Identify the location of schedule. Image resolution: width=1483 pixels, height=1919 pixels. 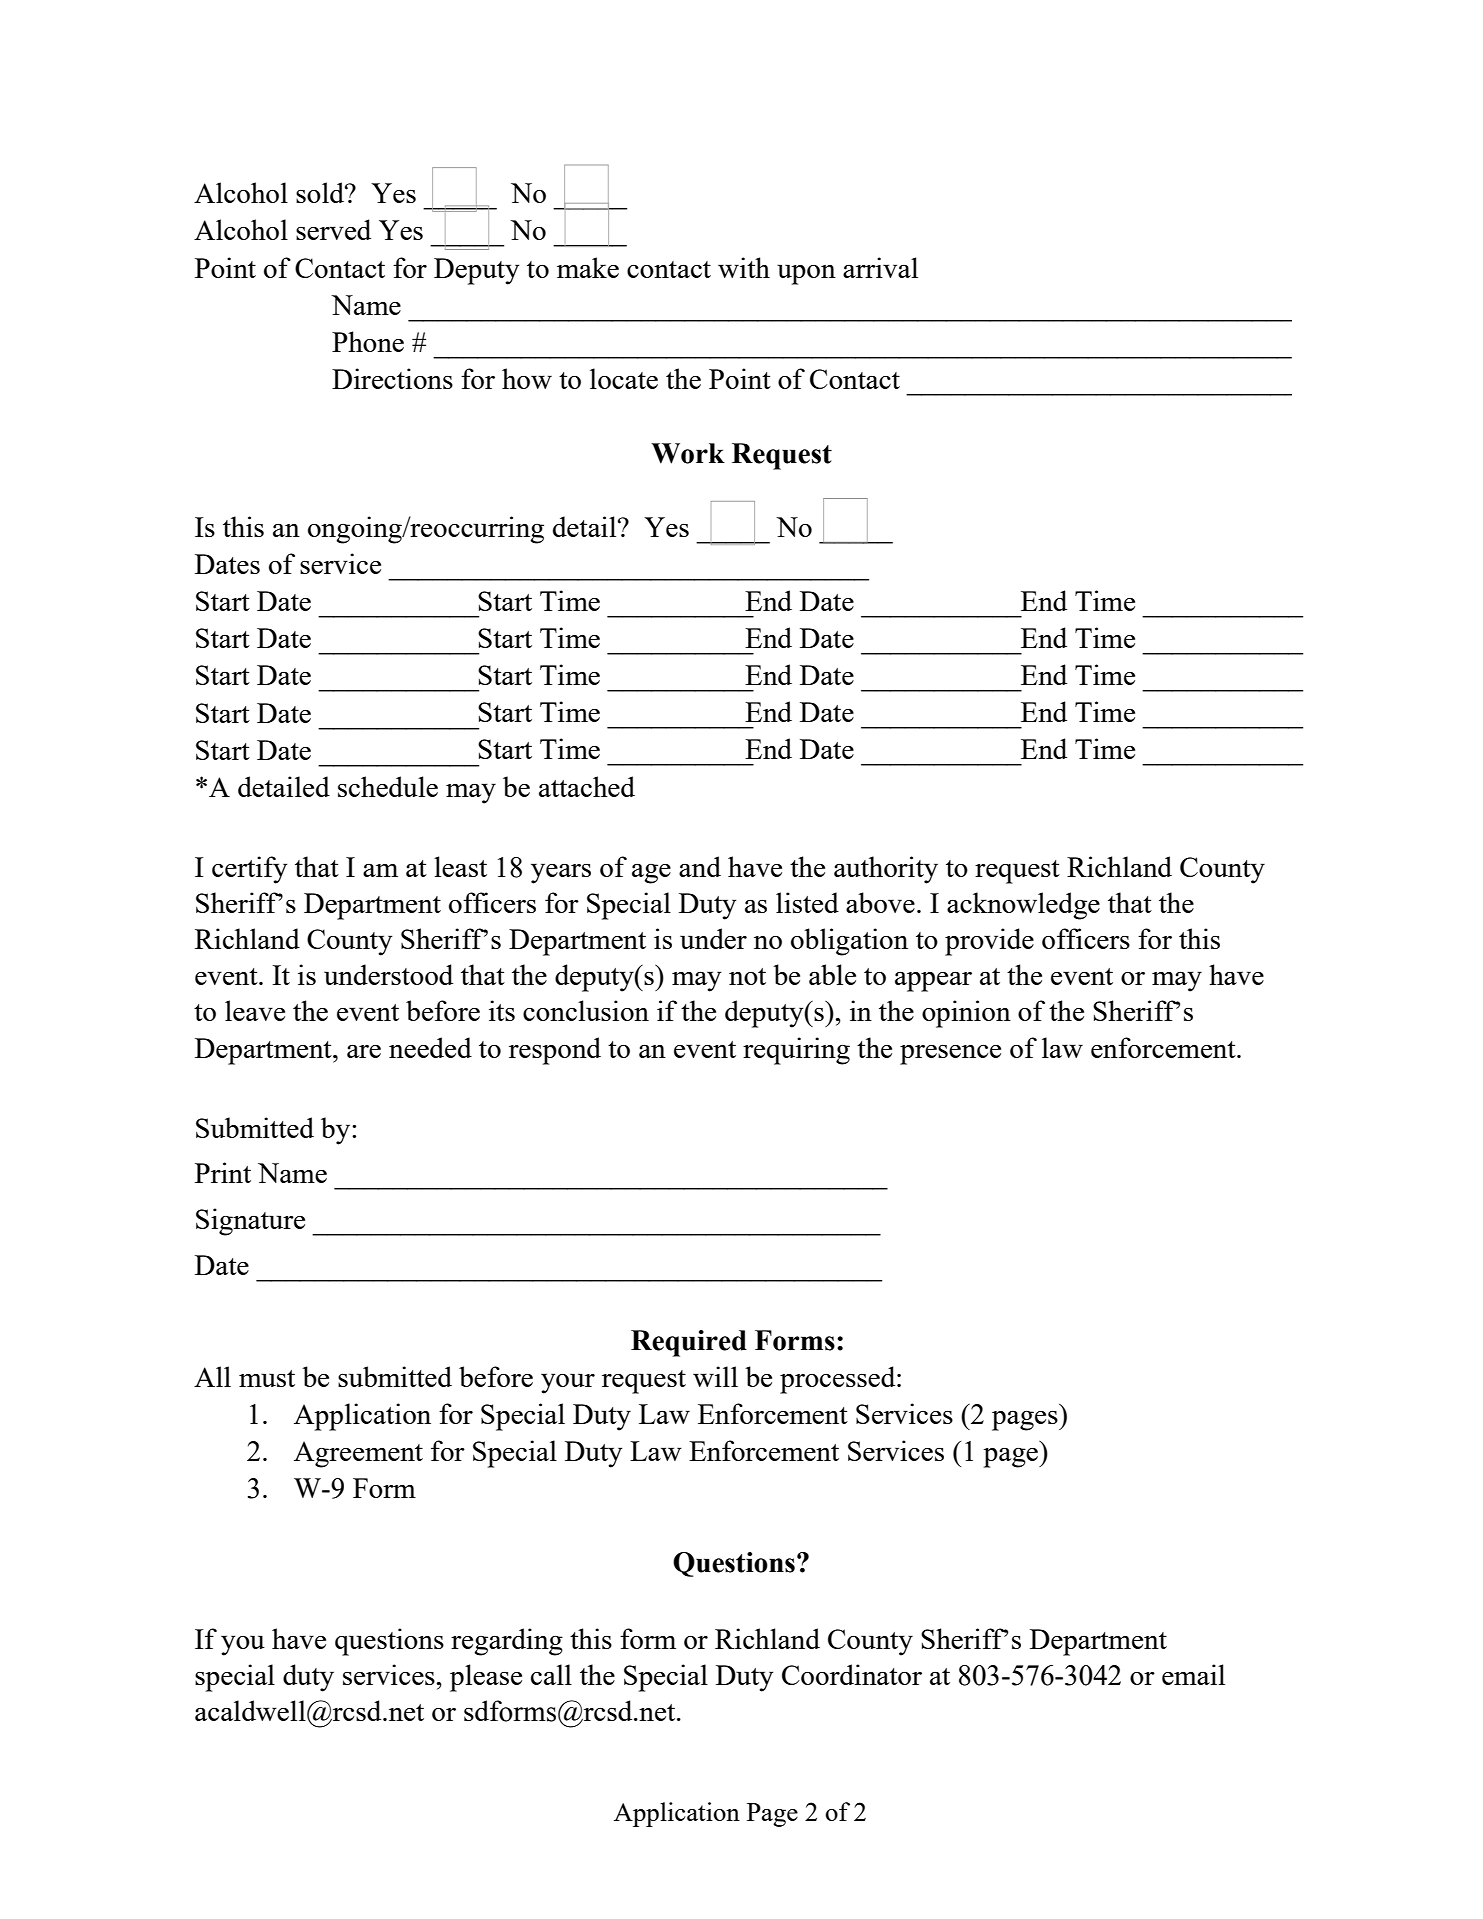
(388, 786).
